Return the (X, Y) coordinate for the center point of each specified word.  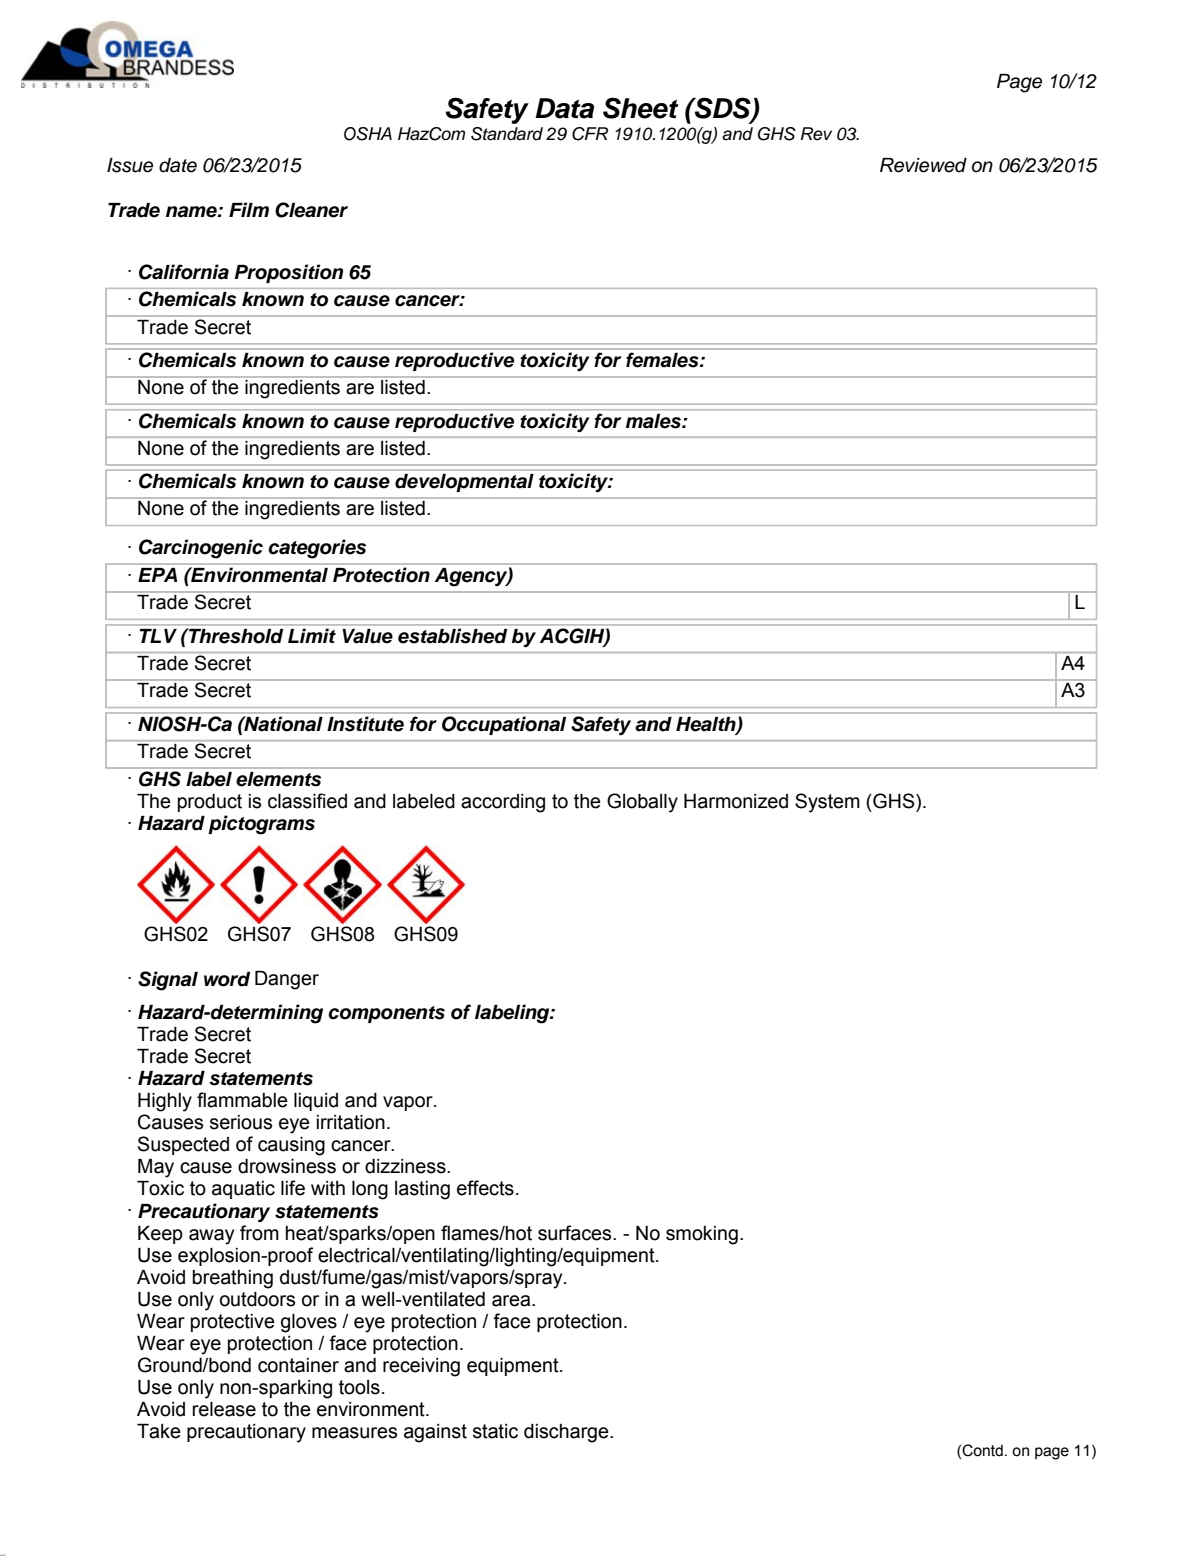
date (178, 165)
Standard (507, 134)
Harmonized (736, 801)
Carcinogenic (201, 549)
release (224, 1409)
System (827, 803)
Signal (168, 981)
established (452, 635)
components (386, 1014)
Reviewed (923, 165)
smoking (702, 1235)
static (495, 1431)
